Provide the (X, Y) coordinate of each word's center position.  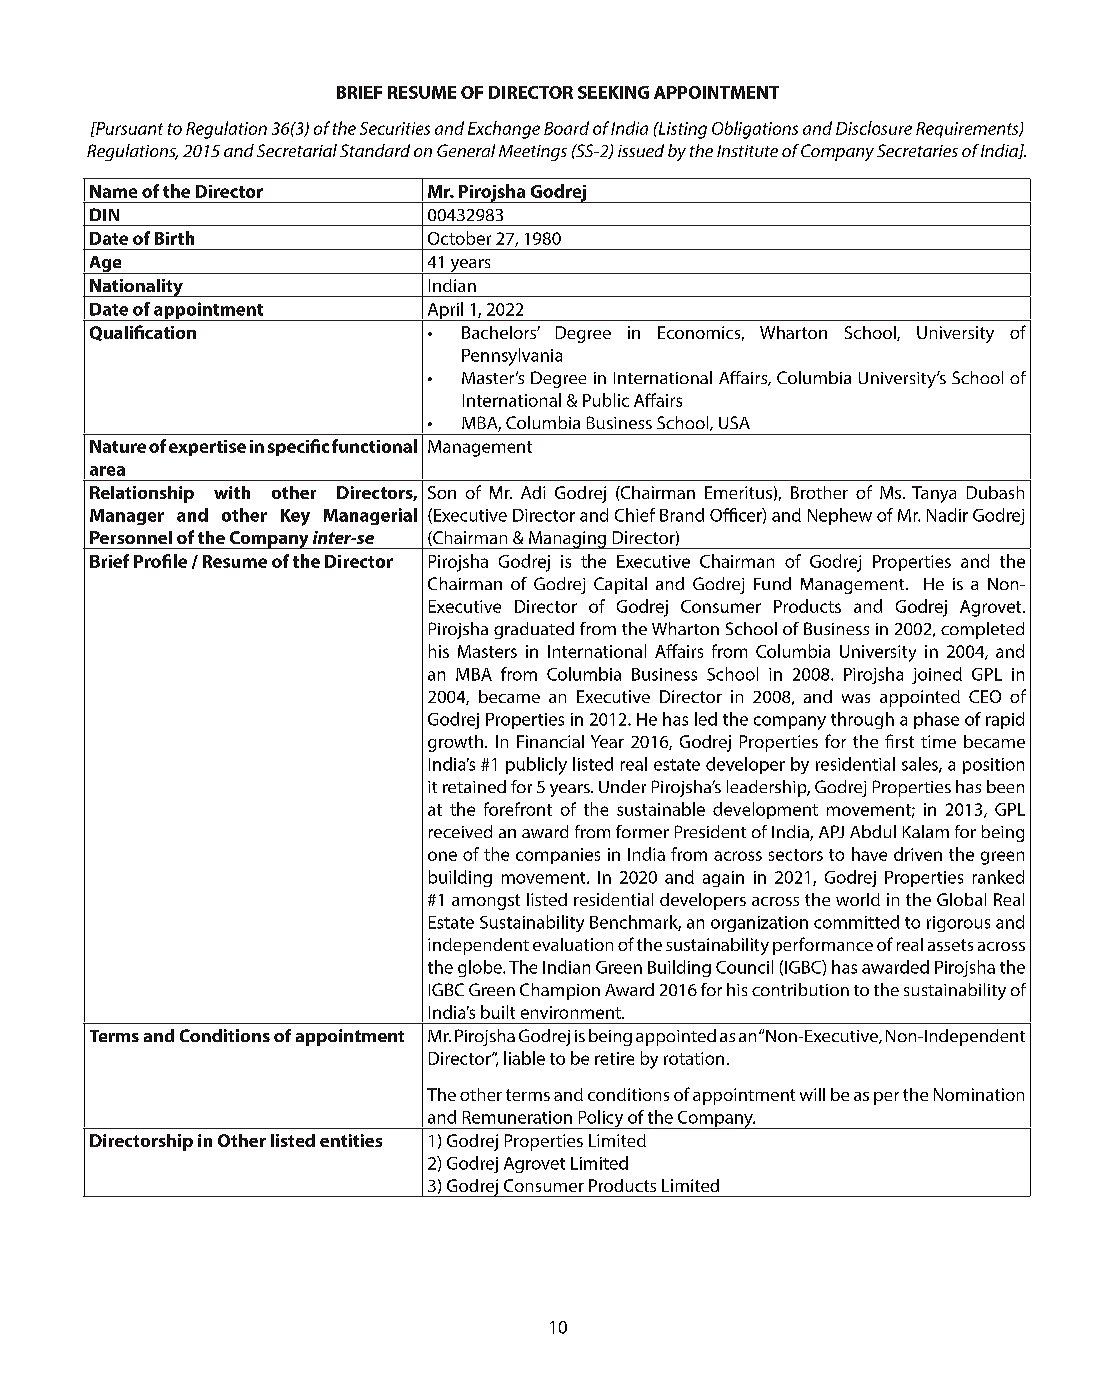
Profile (160, 561)
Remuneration (517, 1117)
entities (351, 1140)
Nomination (979, 1094)
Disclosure (874, 128)
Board (566, 128)
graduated (534, 630)
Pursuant (128, 128)
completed (982, 630)
